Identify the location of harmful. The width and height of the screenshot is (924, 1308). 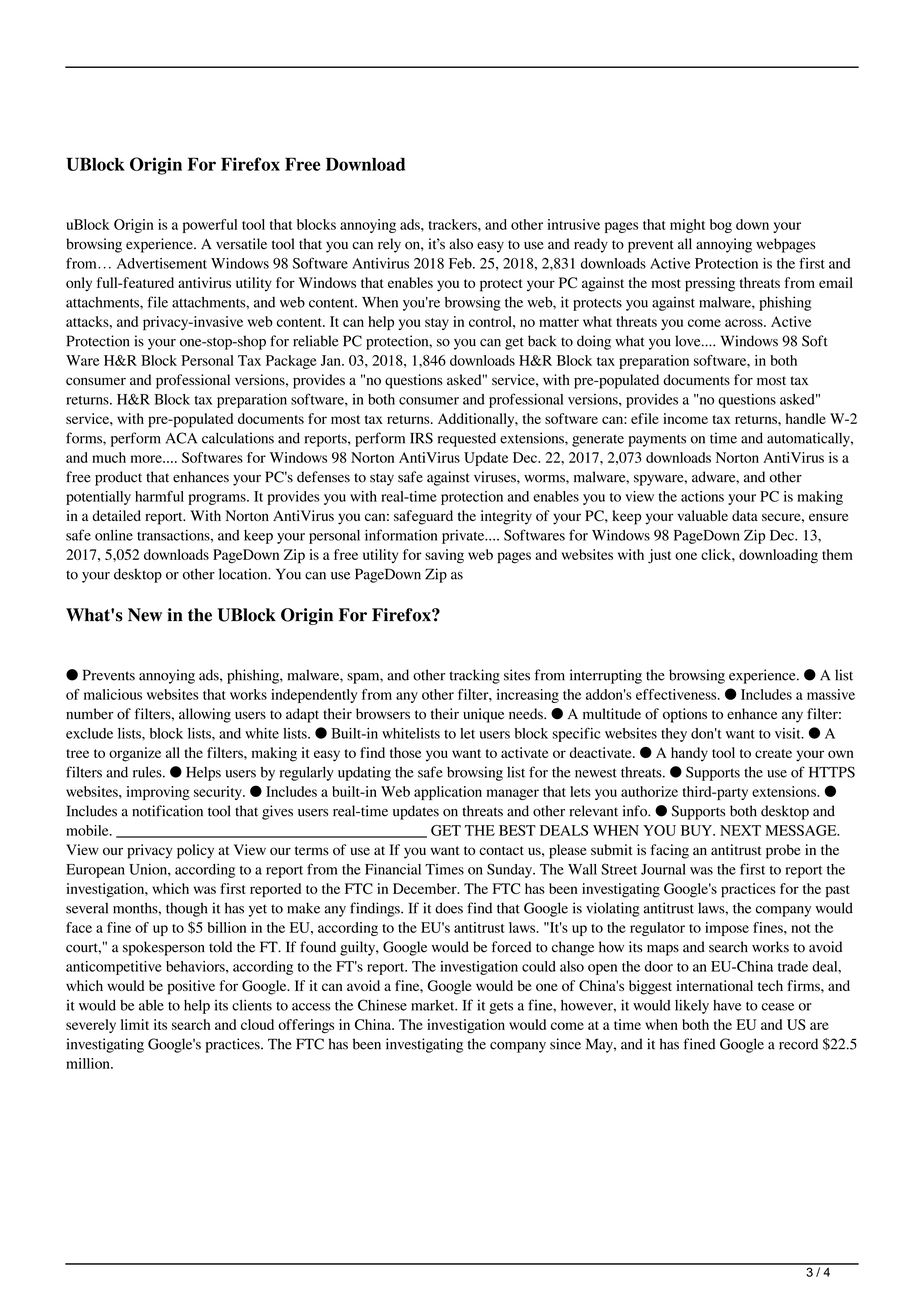
(159, 496).
